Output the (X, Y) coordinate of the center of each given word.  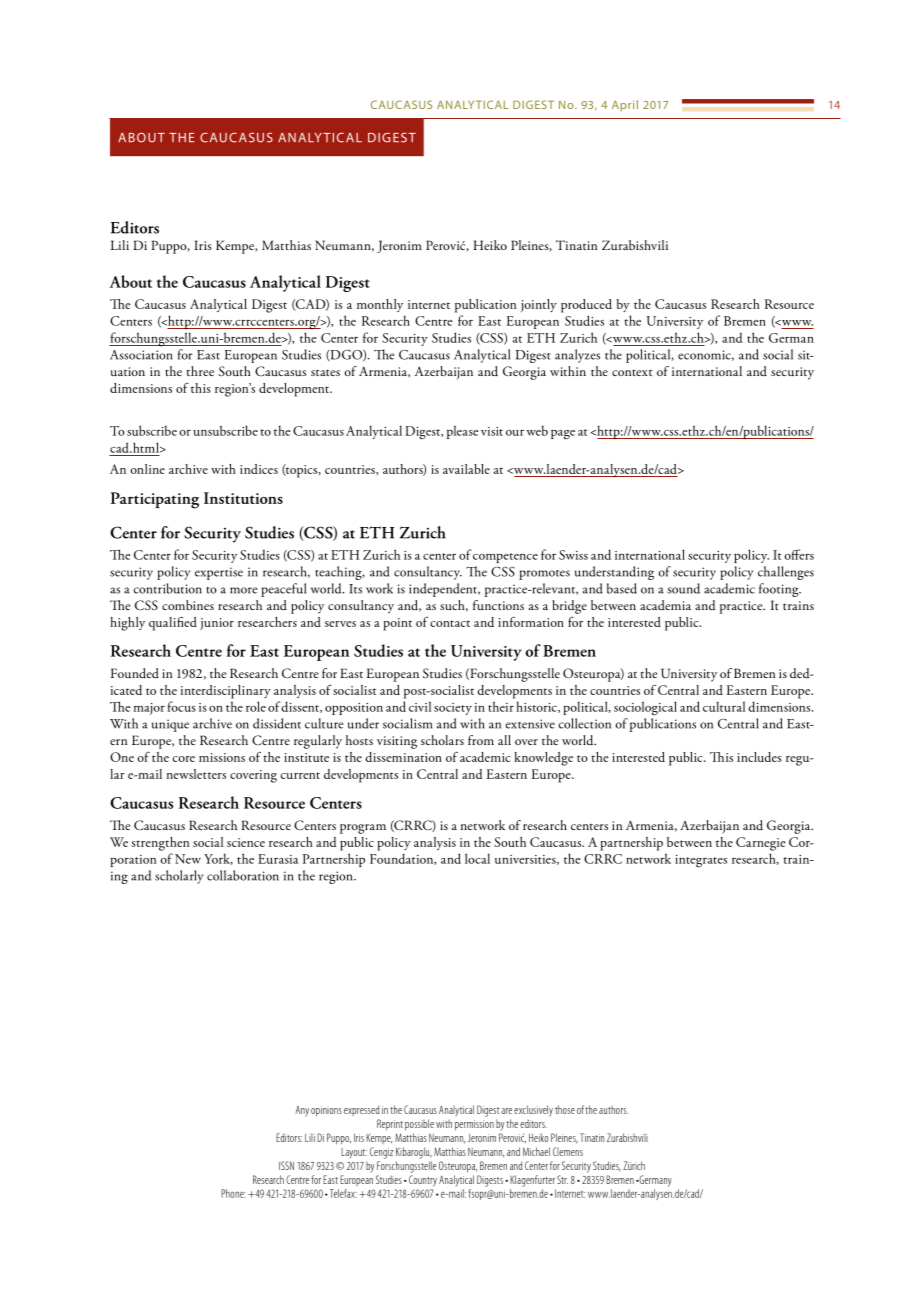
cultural (724, 706)
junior (217, 624)
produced (586, 306)
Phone (233, 1193)
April (625, 105)
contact (450, 623)
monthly (380, 305)
